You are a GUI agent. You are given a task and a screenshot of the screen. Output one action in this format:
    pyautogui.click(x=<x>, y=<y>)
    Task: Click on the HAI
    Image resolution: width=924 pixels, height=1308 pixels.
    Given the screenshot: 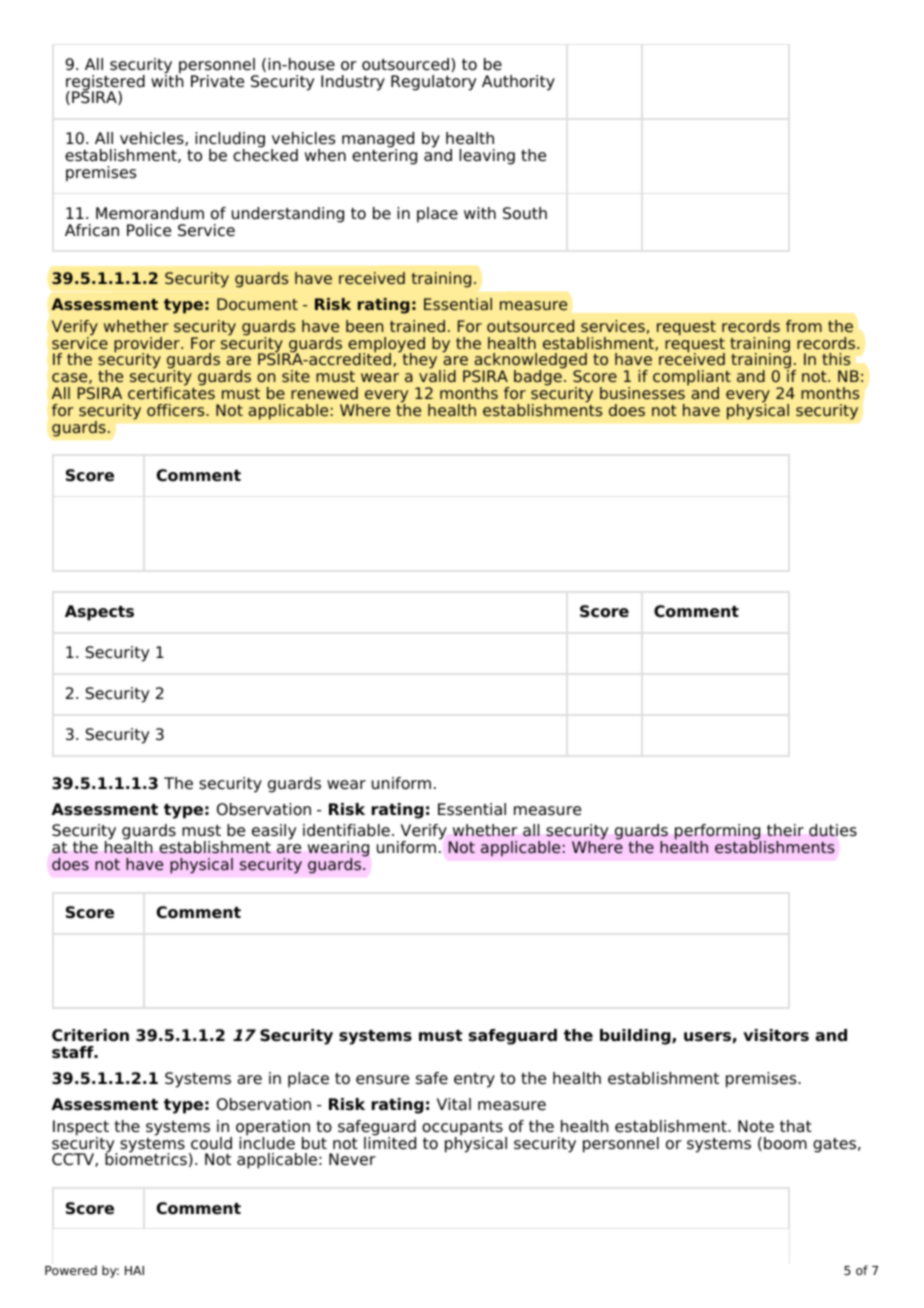 What is the action you would take?
    pyautogui.click(x=134, y=1270)
